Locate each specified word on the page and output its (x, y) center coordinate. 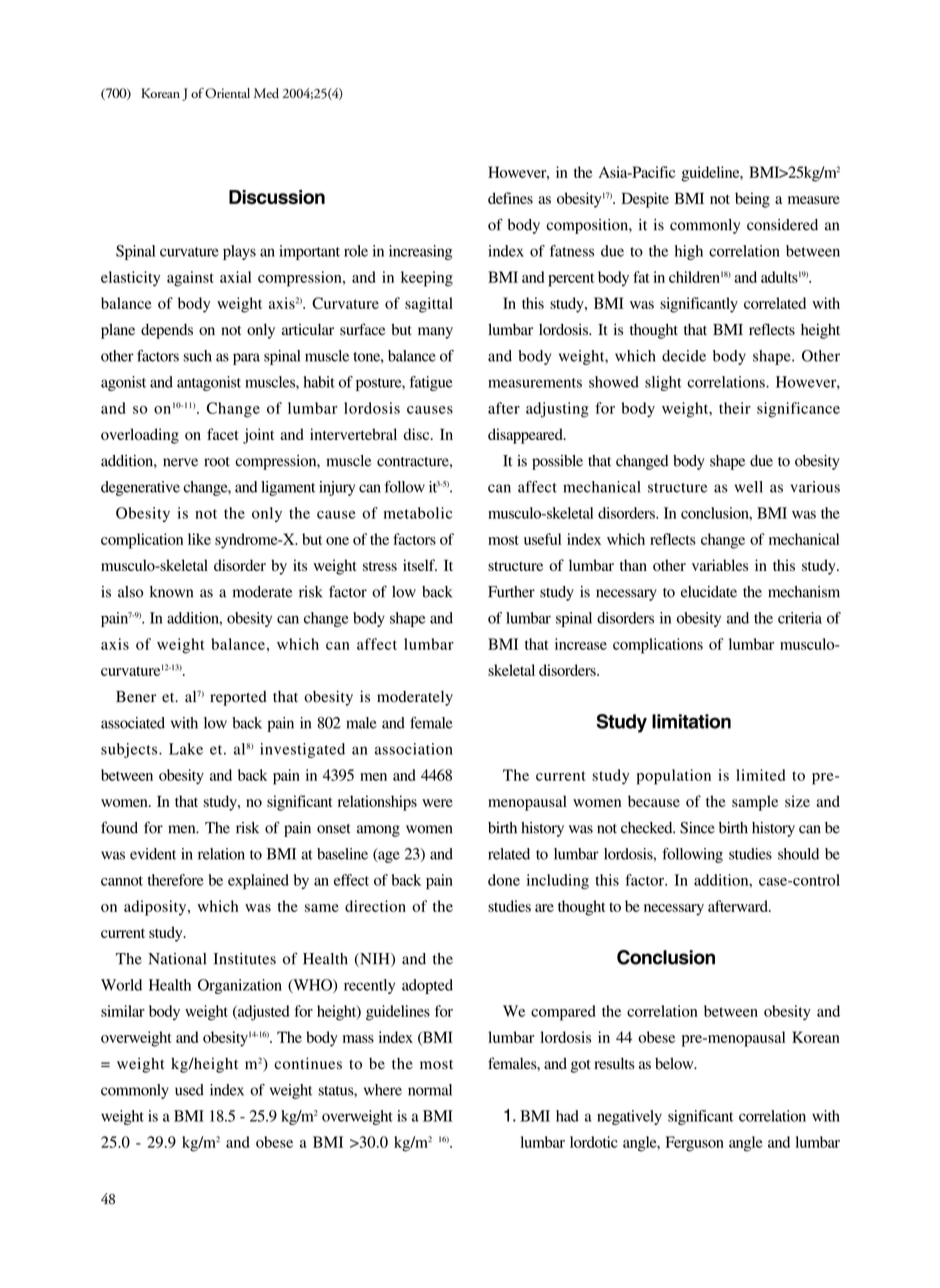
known (171, 592)
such (197, 356)
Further (511, 592)
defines (510, 198)
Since (697, 828)
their (735, 408)
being (752, 200)
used (189, 1090)
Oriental (227, 93)
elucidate (709, 592)
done (504, 880)
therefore (176, 880)
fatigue (431, 383)
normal (430, 1090)
